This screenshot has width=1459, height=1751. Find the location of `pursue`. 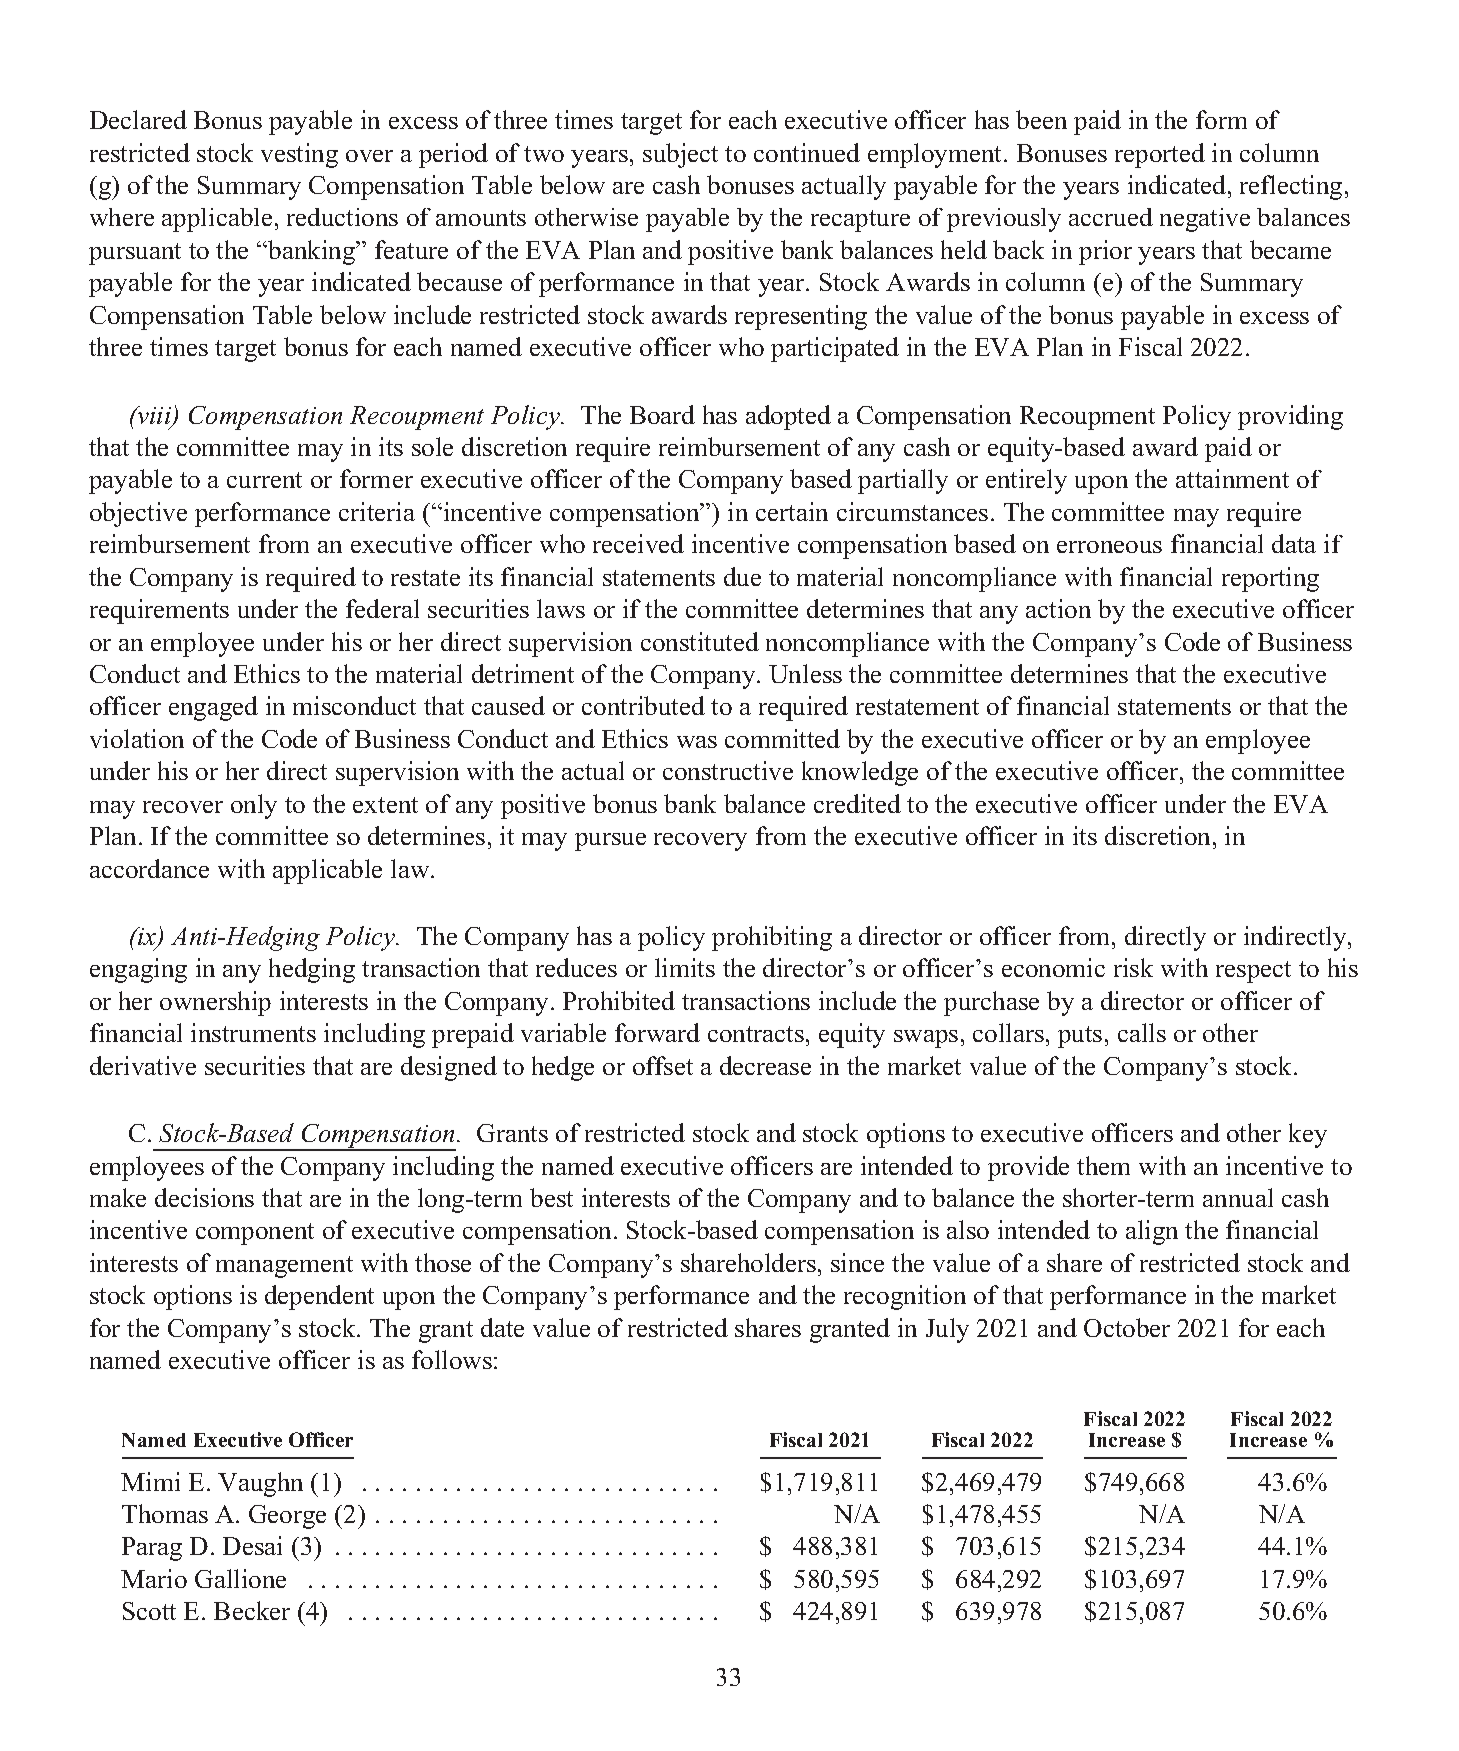

pursue is located at coordinates (610, 842).
